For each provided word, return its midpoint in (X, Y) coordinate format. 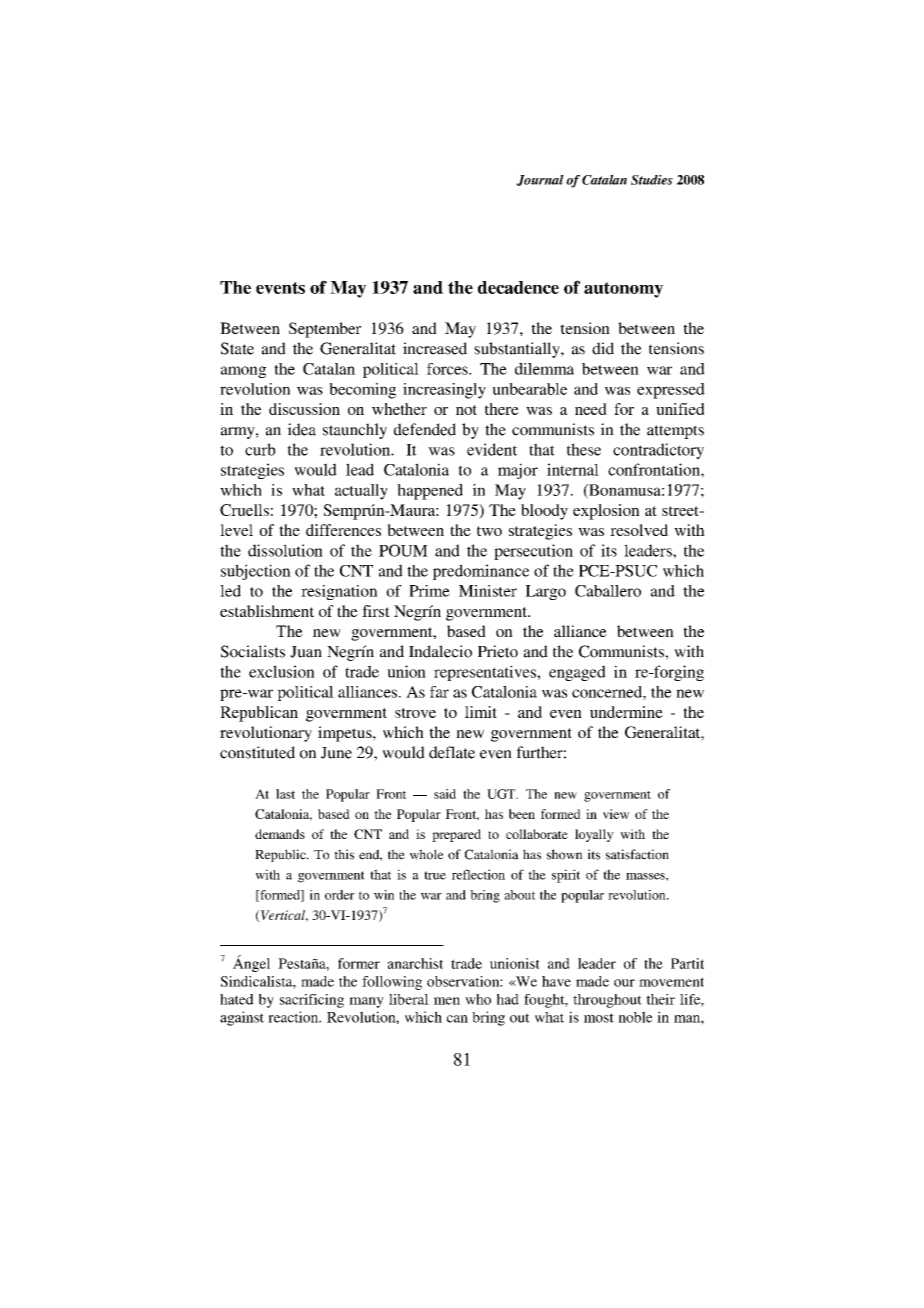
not (466, 410)
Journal (540, 180)
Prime (429, 591)
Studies (652, 180)
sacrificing (312, 1001)
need (591, 409)
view (616, 814)
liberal (409, 999)
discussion (304, 409)
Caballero (608, 591)
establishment (267, 611)
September (325, 330)
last (285, 794)
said (445, 794)
